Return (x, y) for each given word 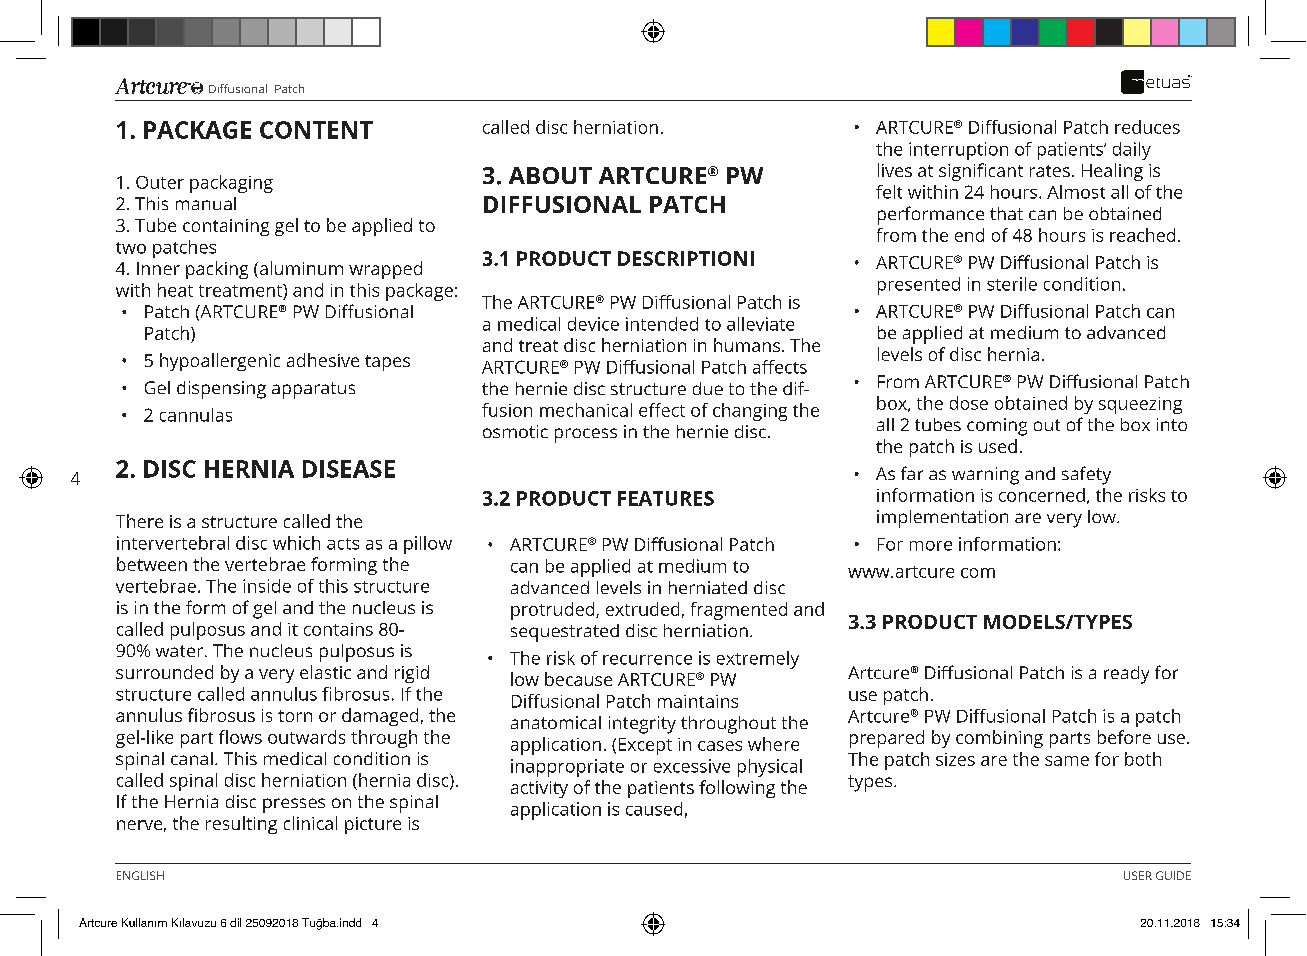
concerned (1042, 495)
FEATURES (666, 498)
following (737, 789)
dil (235, 922)
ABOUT (550, 175)
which (296, 543)
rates (1050, 171)
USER (1138, 875)
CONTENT (316, 130)
